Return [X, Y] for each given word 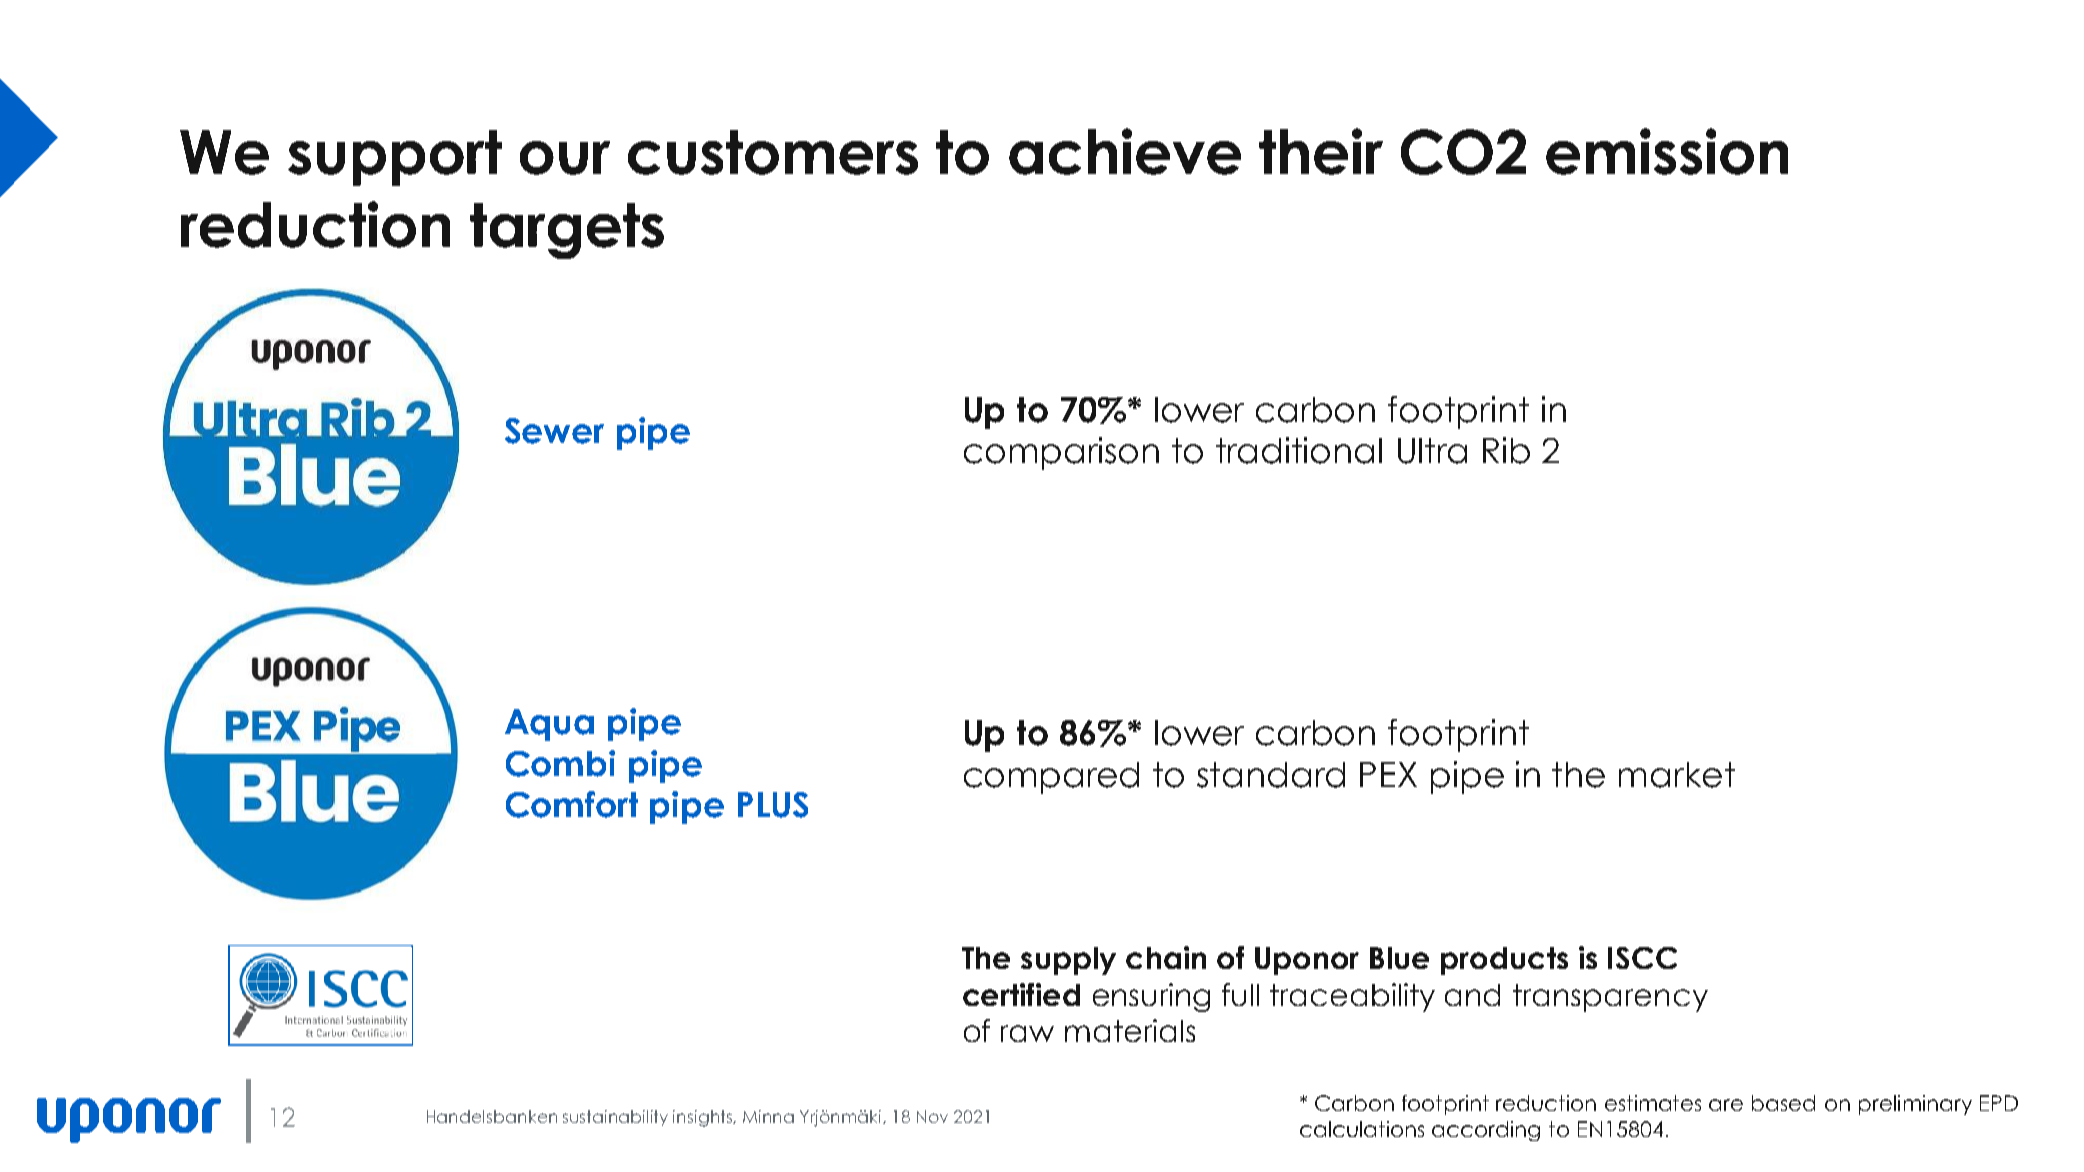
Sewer [554, 431]
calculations [1362, 1129]
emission [1667, 151]
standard [1271, 775]
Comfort [572, 804]
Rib [1506, 450]
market [1677, 775]
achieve [1125, 151]
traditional [1299, 450]
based [1783, 1103]
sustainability [615, 1118]
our [565, 158]
